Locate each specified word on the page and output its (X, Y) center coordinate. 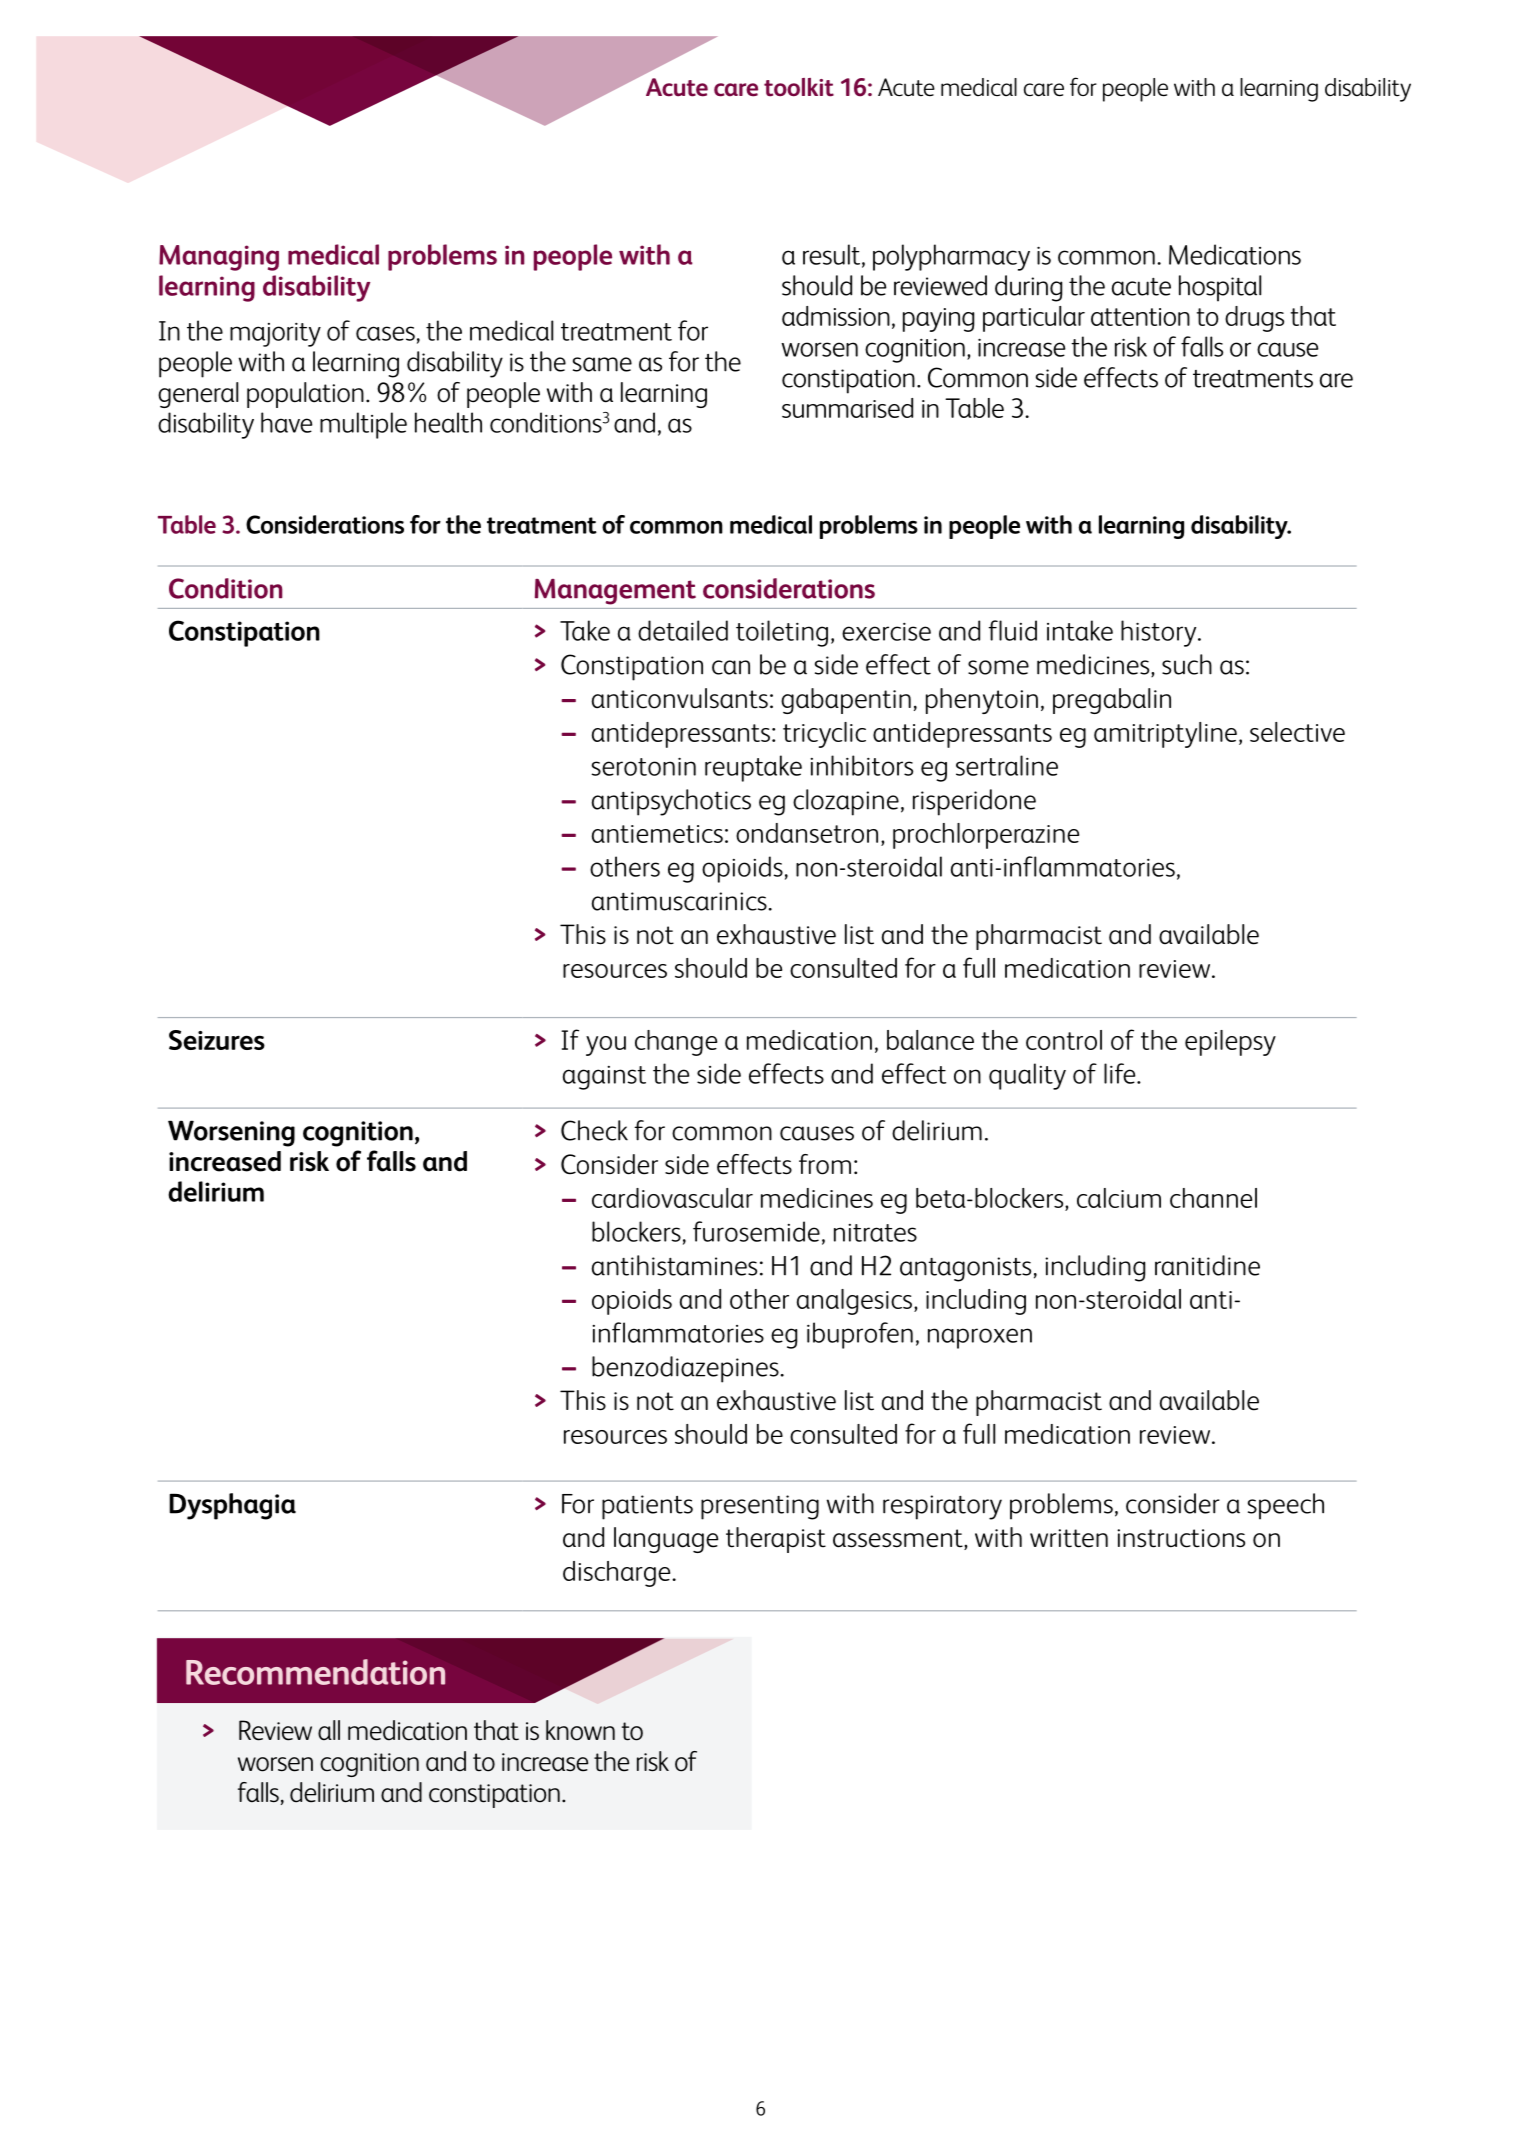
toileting (782, 633)
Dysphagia (232, 1506)
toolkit (799, 87)
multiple (363, 425)
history (1160, 633)
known (580, 1730)
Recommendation (315, 1672)
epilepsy (1230, 1043)
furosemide (756, 1231)
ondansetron (807, 833)
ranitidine (1207, 1265)
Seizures (217, 1040)
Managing (219, 258)
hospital (1220, 288)
